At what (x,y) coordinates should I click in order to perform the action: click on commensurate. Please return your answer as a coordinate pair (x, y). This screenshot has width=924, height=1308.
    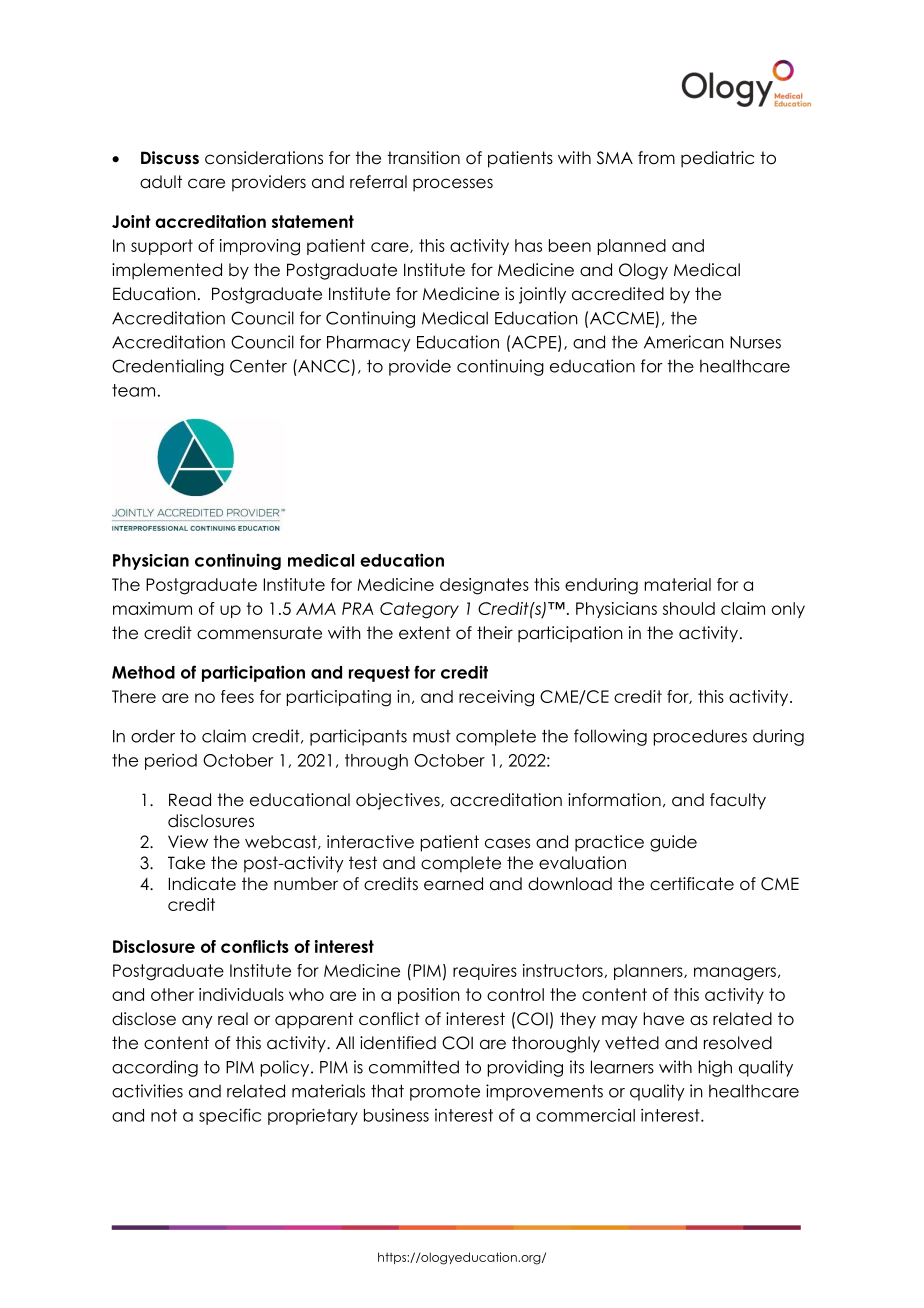
    Looking at the image, I should click on (259, 633).
